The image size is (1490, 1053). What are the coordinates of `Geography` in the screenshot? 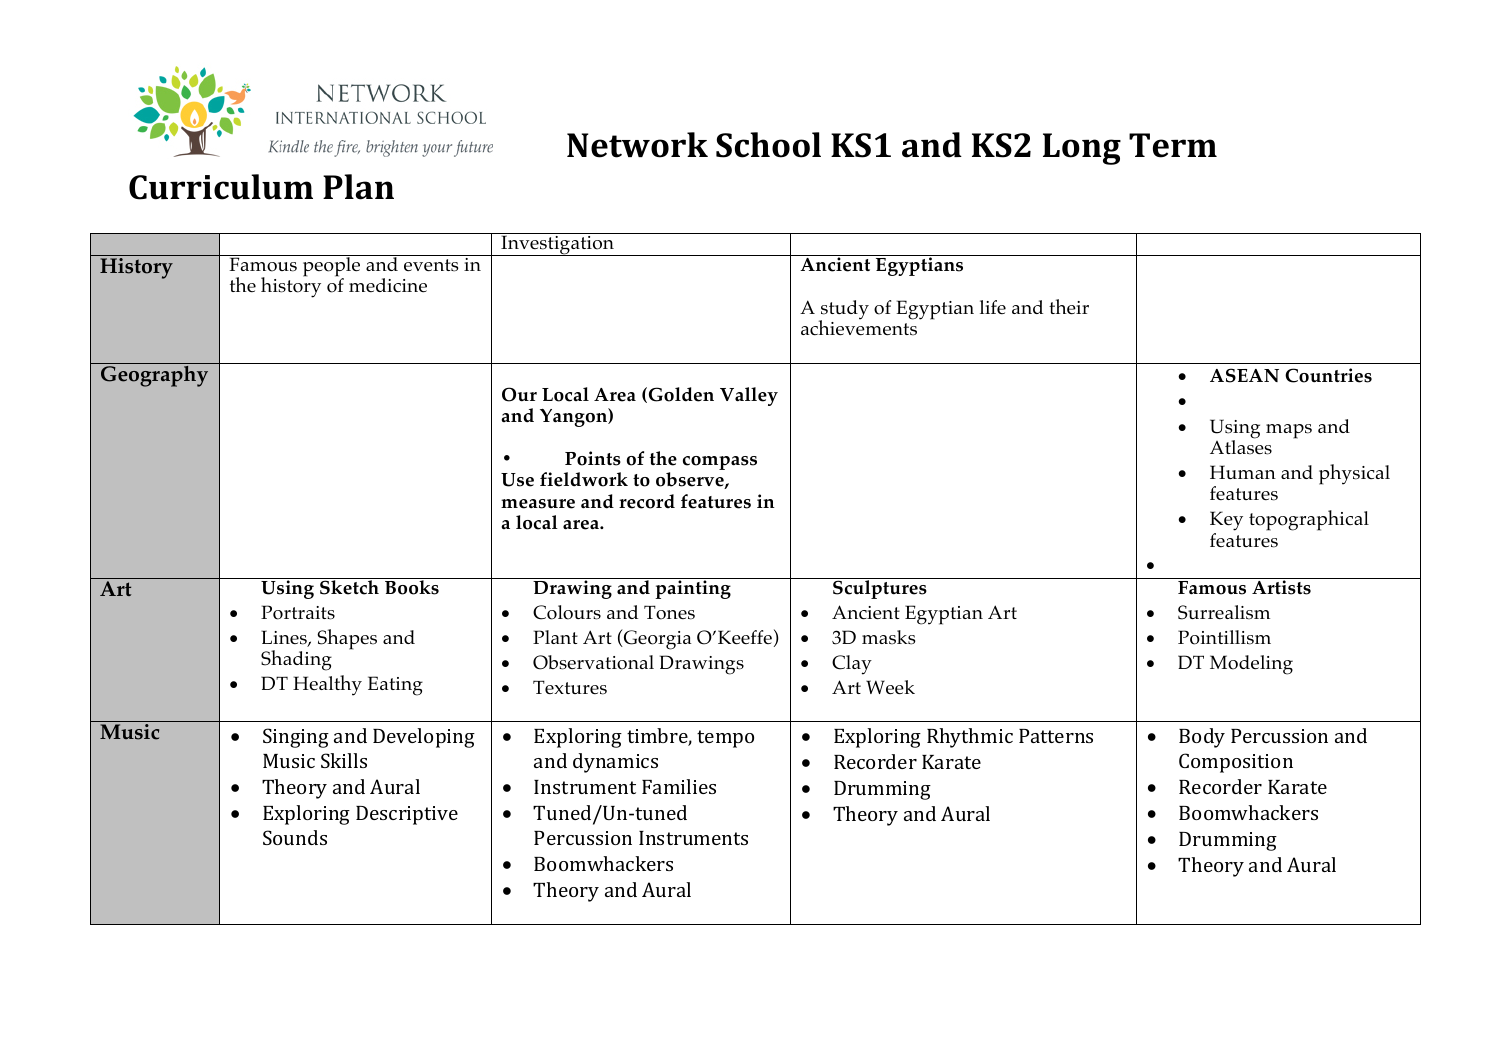 It's located at (155, 375).
